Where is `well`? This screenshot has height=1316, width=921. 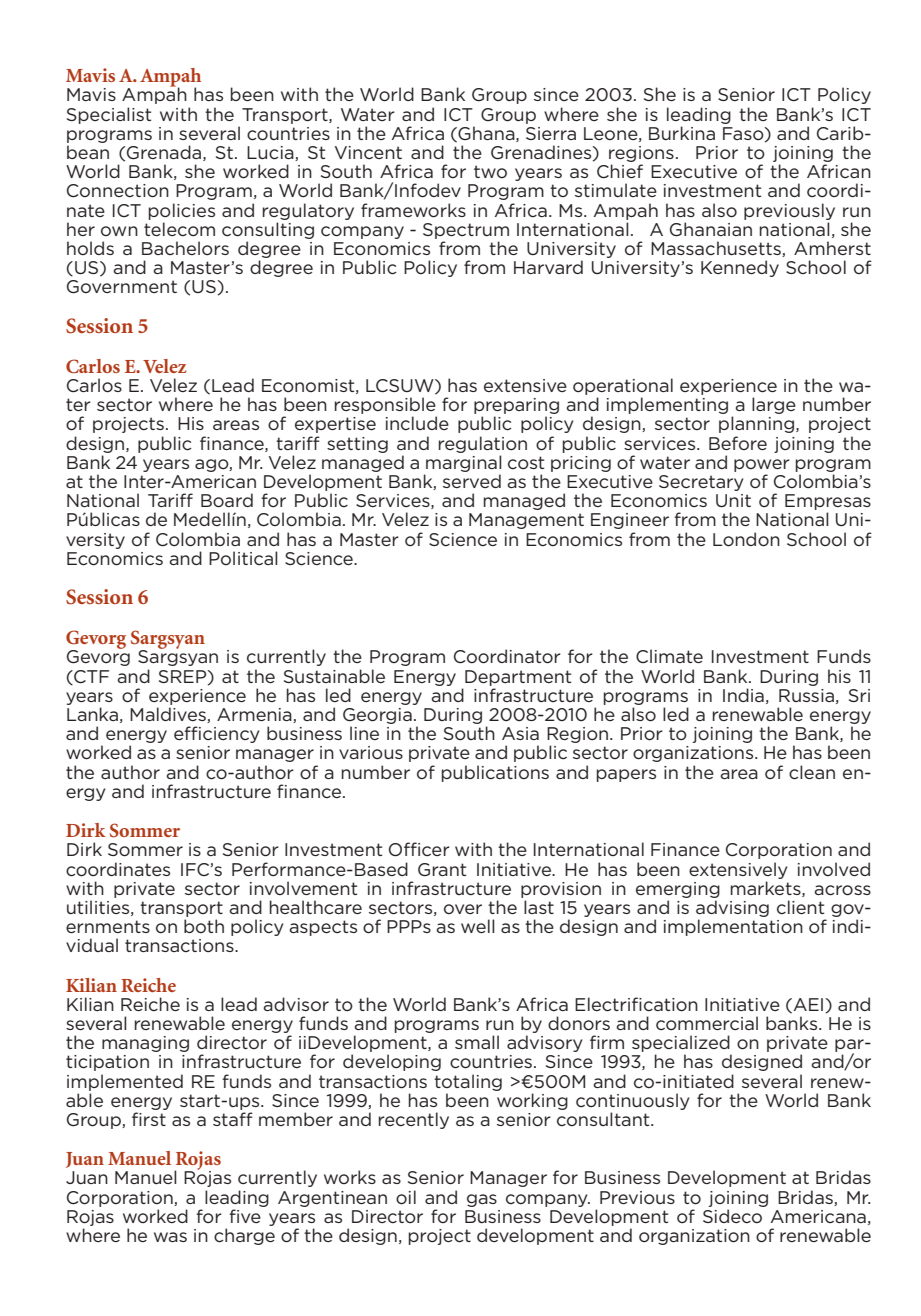
well is located at coordinates (478, 926).
